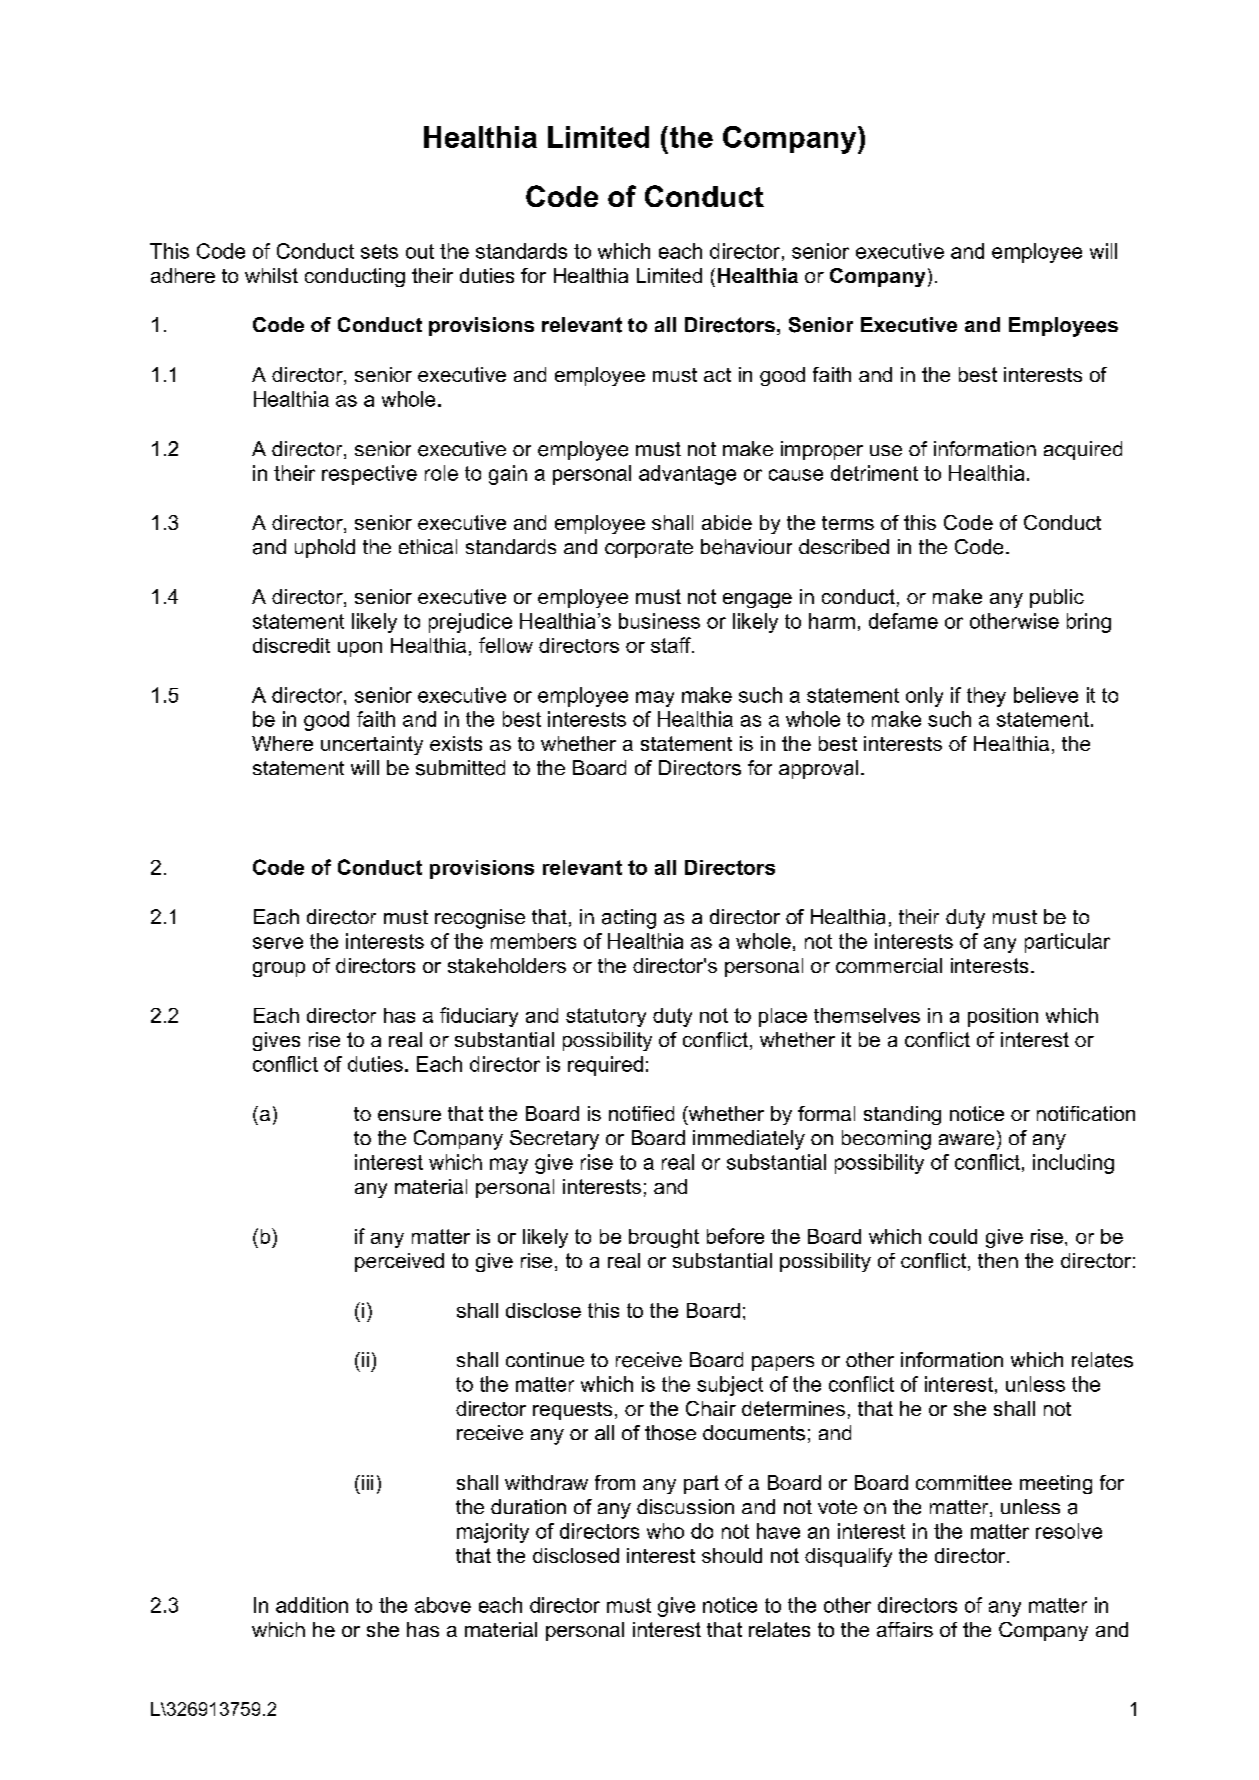  What do you see at coordinates (659, 621) in the screenshot?
I see `business` at bounding box center [659, 621].
